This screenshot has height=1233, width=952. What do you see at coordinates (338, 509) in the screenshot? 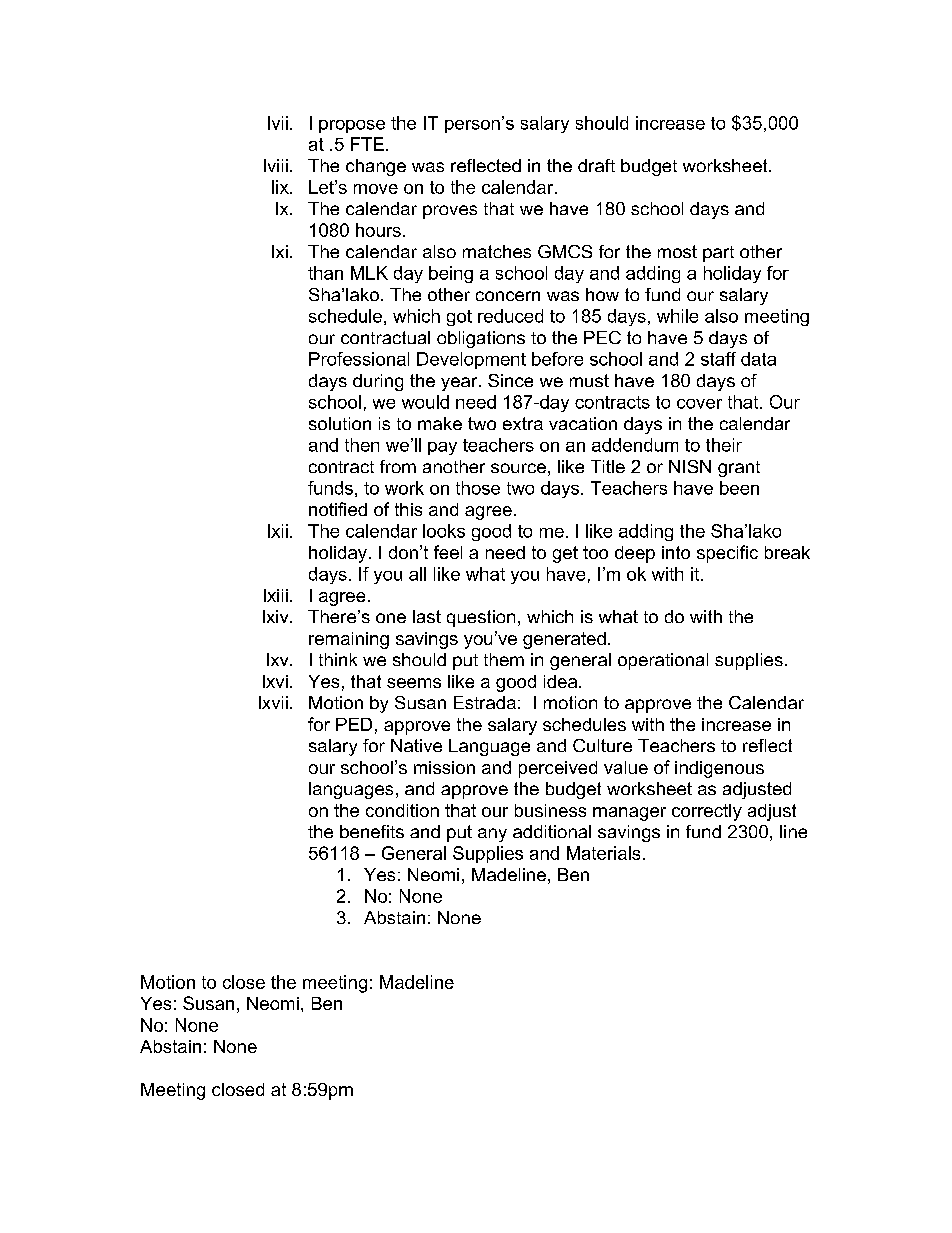
I see `notified` at bounding box center [338, 509].
